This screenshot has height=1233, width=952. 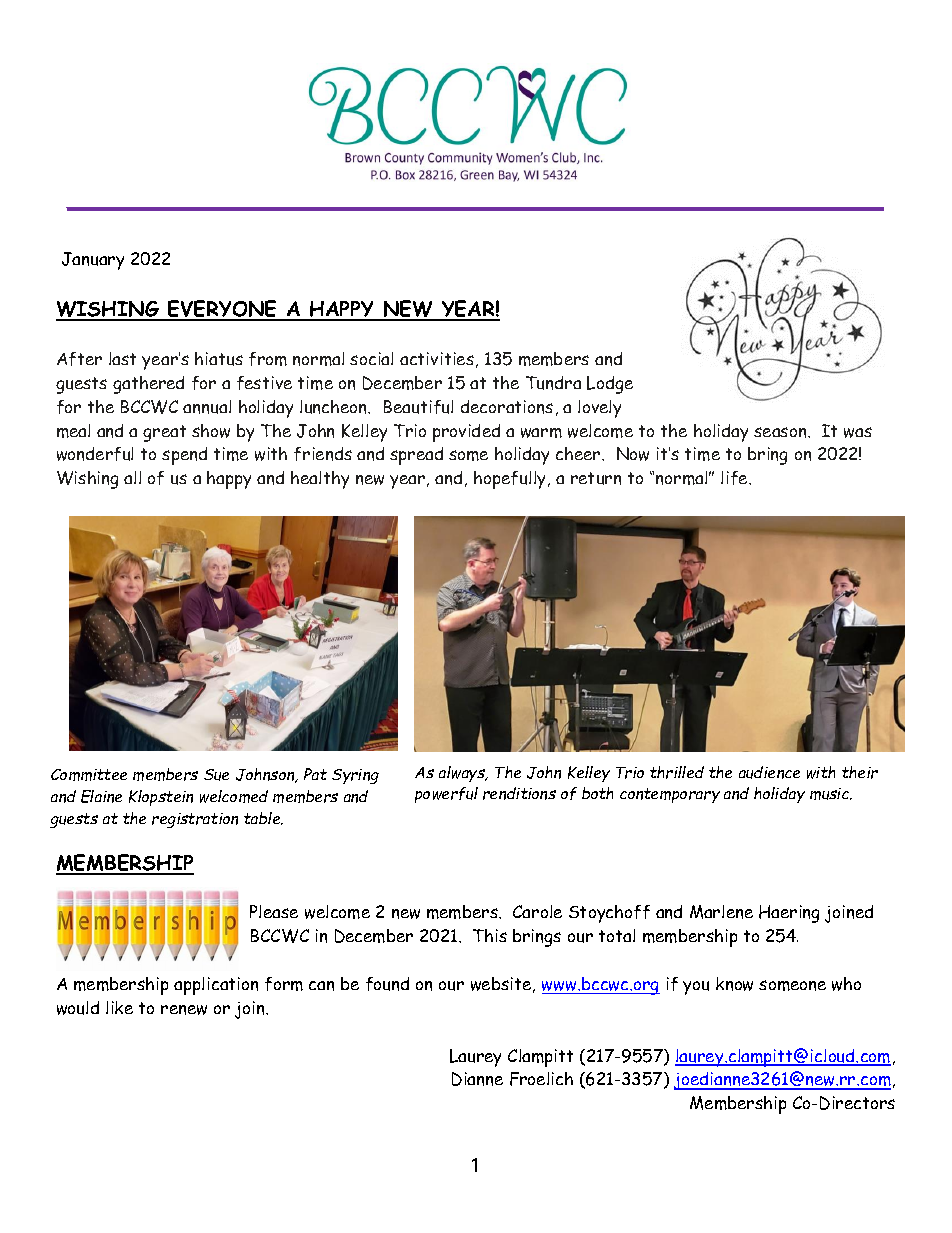 I want to click on EVERYONE, so click(x=223, y=310).
